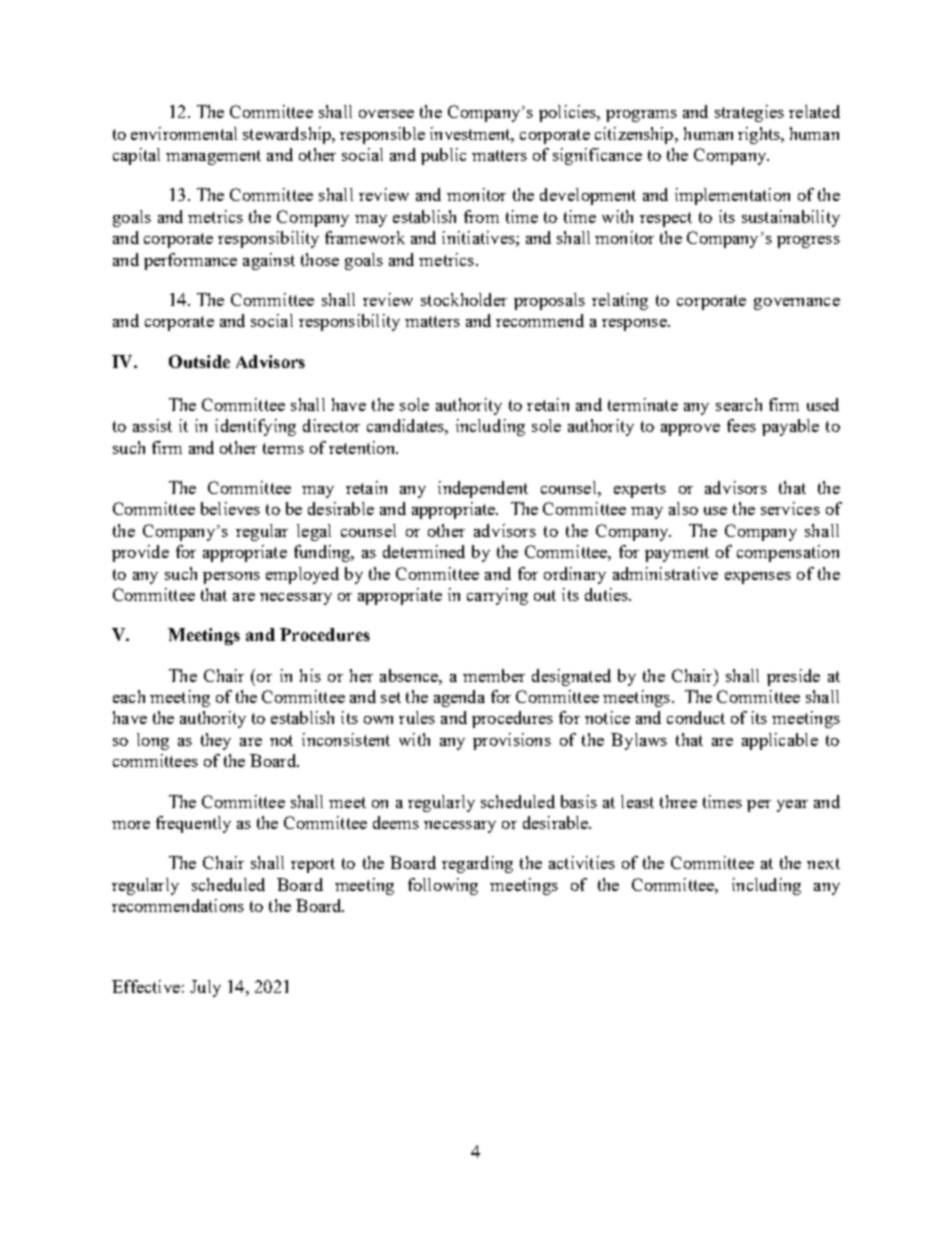  Describe the element at coordinates (760, 135) in the page. I see `rights` at that location.
